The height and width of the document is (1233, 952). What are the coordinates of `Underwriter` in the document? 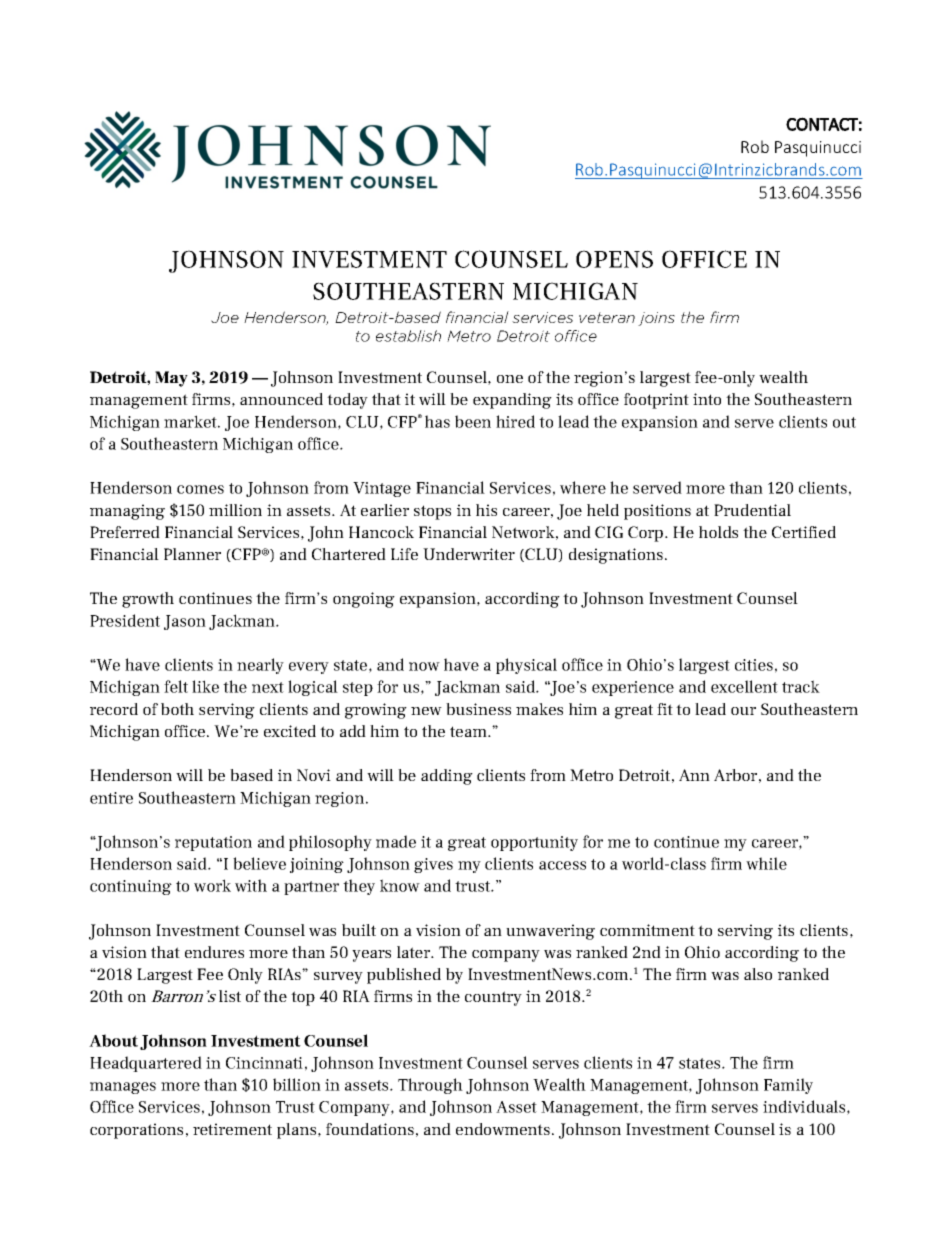 It's located at (469, 554).
